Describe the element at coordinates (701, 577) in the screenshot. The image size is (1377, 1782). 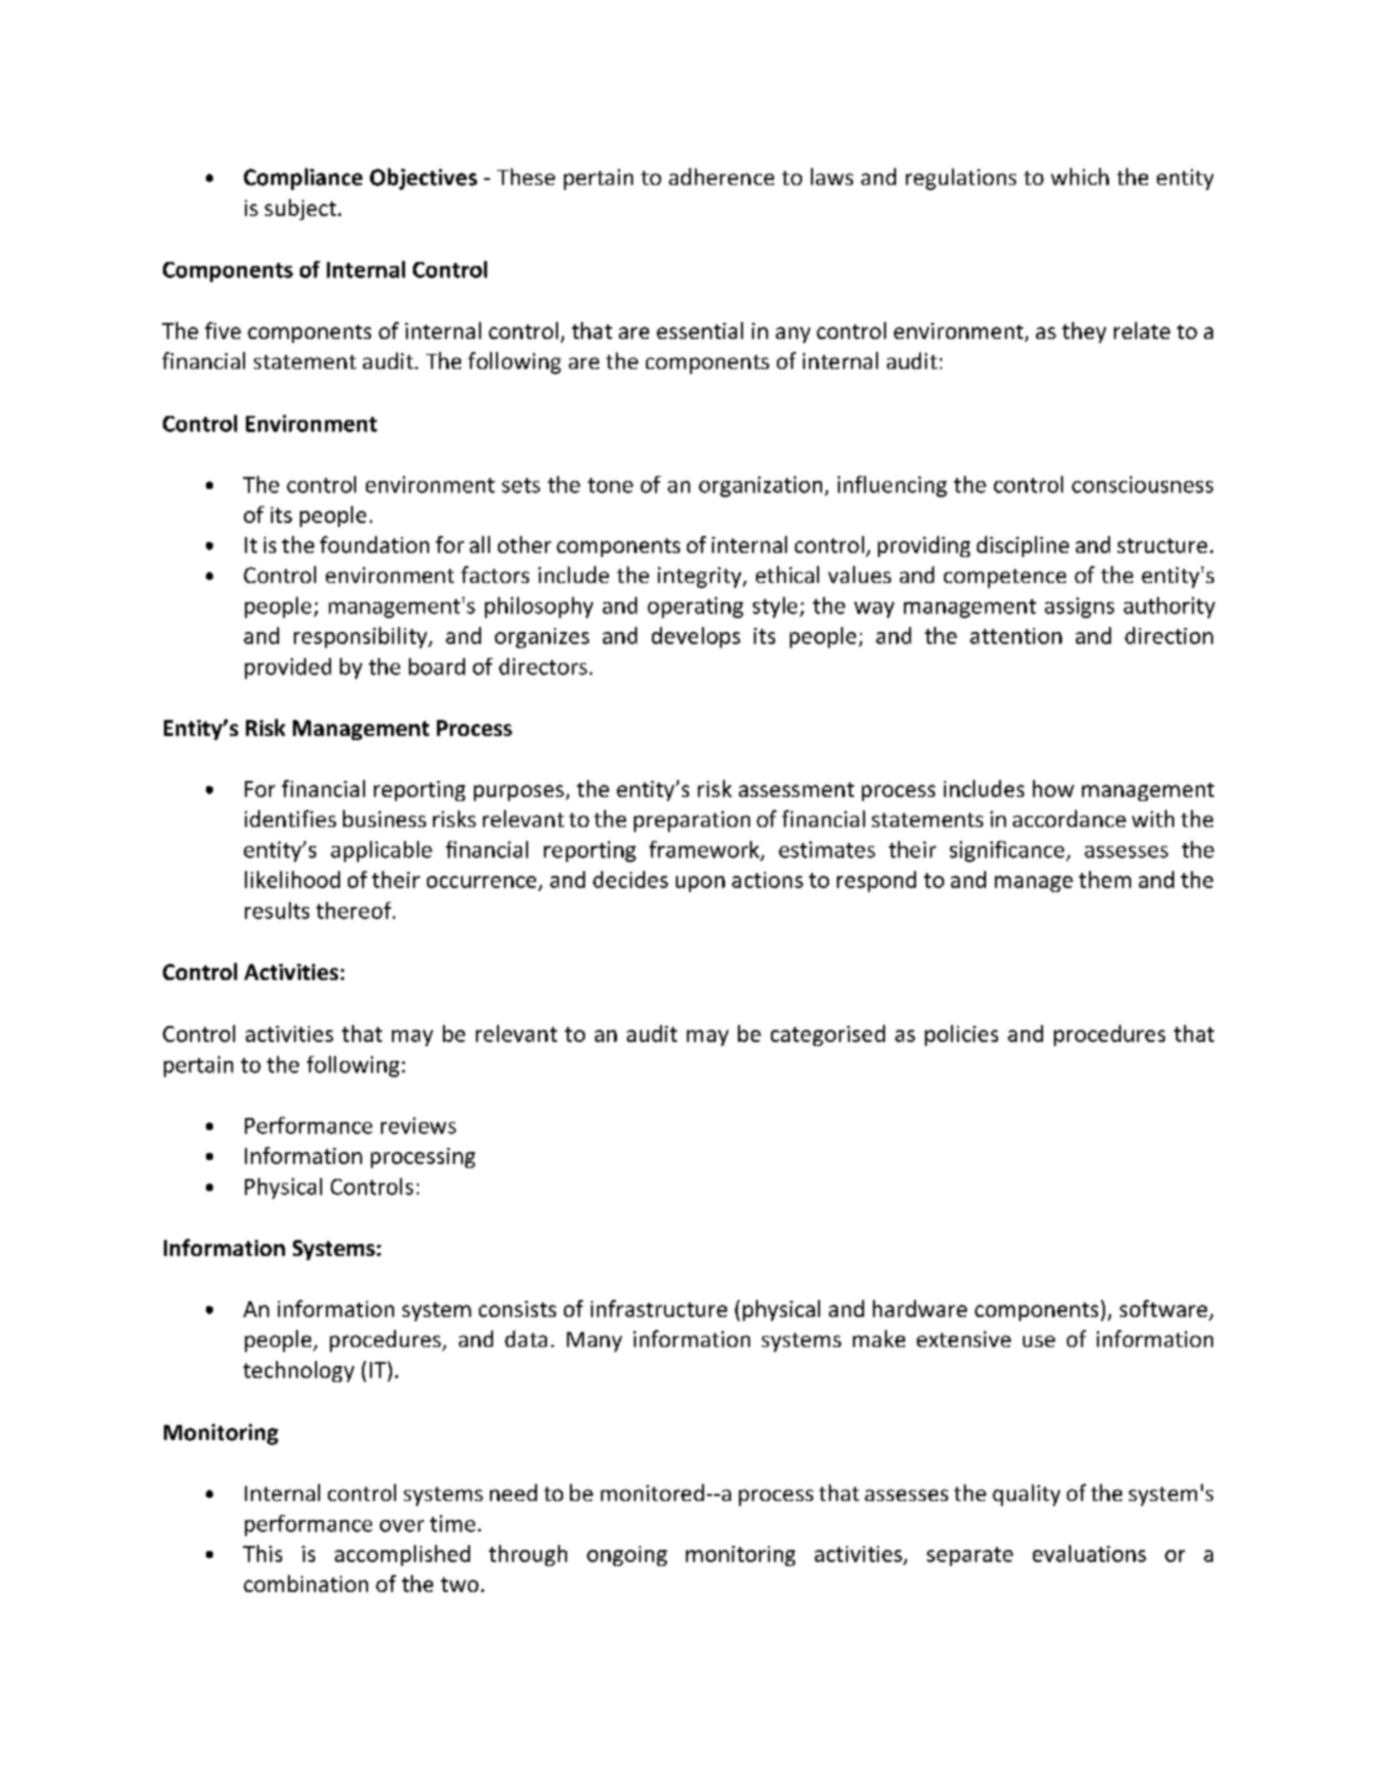
I see `integrity` at that location.
